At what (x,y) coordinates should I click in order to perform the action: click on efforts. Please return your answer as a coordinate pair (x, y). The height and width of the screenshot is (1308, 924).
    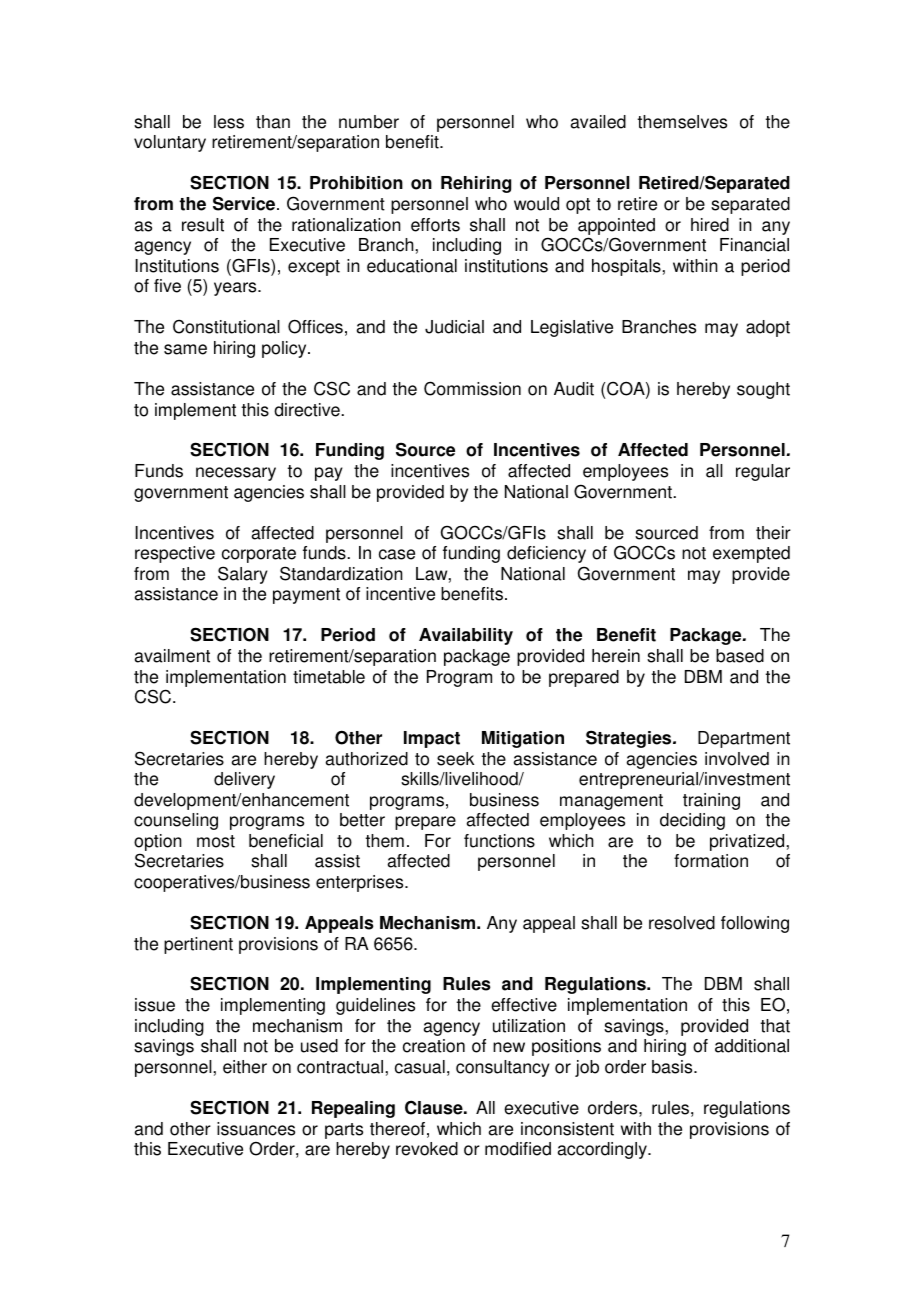
    Looking at the image, I should click on (435, 225).
